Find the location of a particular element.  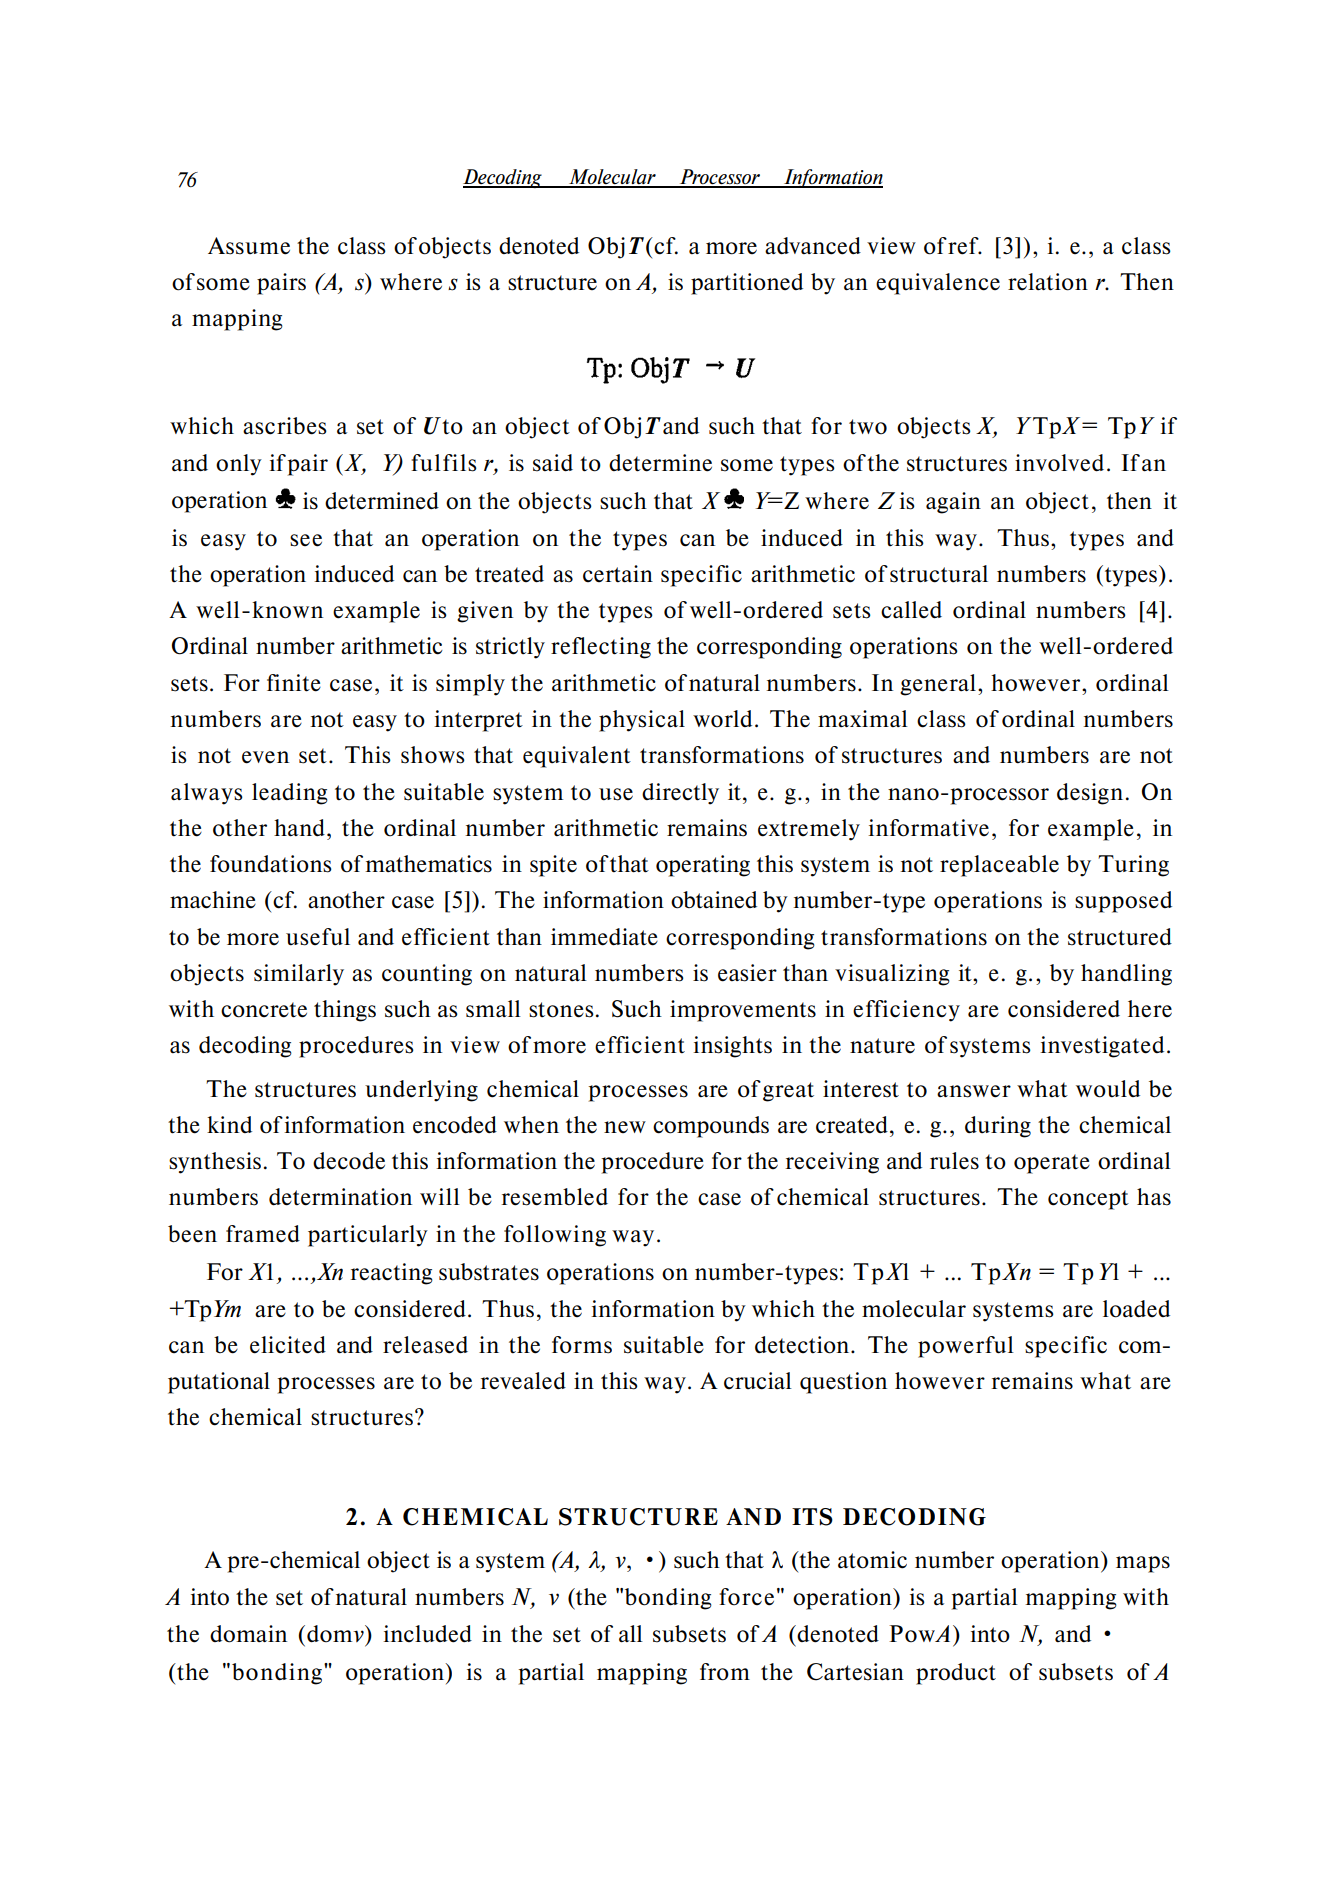

relation is located at coordinates (1048, 282).
